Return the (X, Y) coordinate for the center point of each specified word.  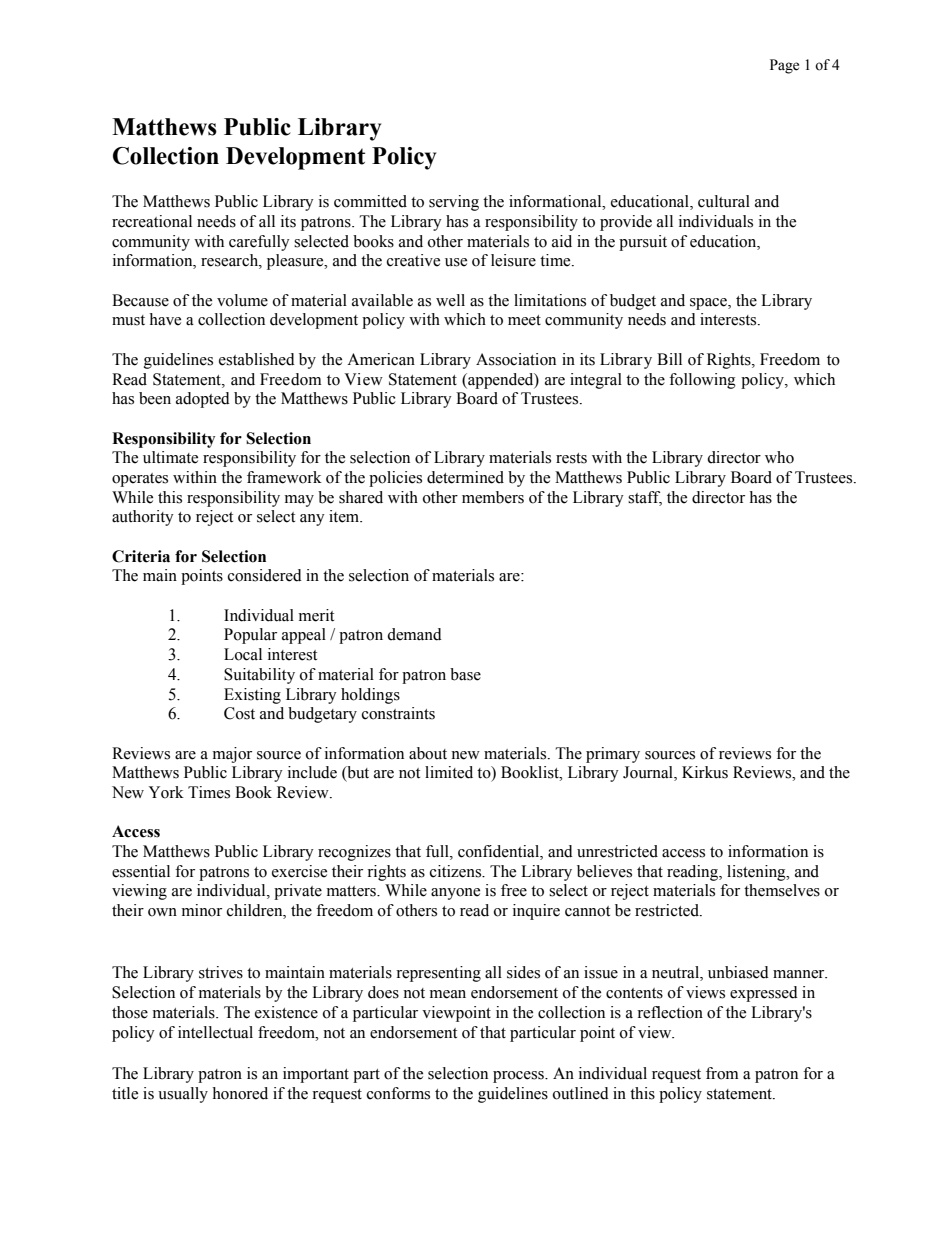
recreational (152, 221)
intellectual (215, 1032)
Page (784, 66)
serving (454, 203)
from (722, 1073)
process (519, 1077)
